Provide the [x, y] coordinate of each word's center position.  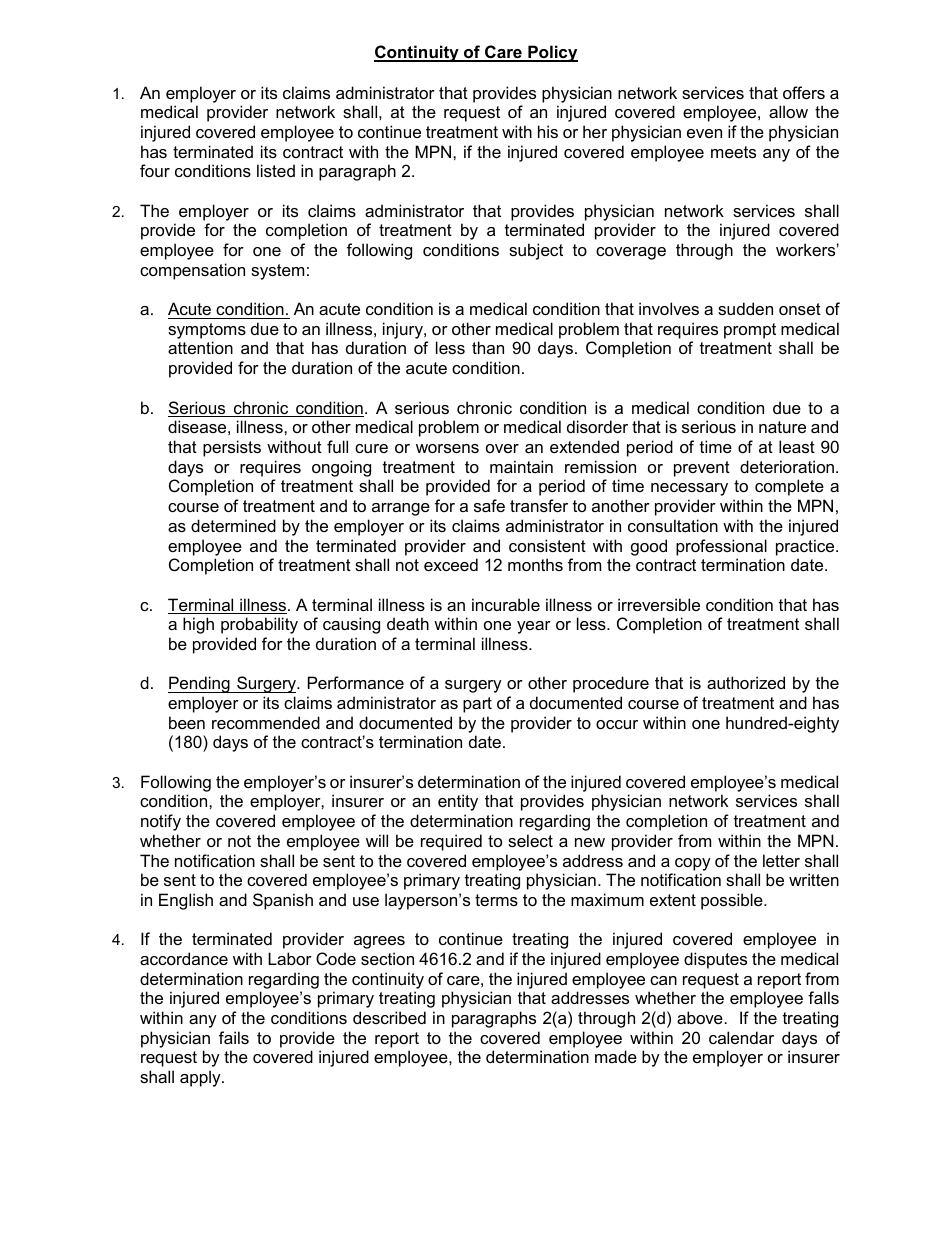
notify [161, 822]
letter [781, 860]
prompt [750, 331]
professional [721, 547]
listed [276, 170]
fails [234, 1037]
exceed [451, 564]
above [700, 1017]
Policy [552, 53]
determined [233, 525]
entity [458, 802]
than [488, 347]
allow [788, 111]
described [389, 1017]
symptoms [207, 331]
